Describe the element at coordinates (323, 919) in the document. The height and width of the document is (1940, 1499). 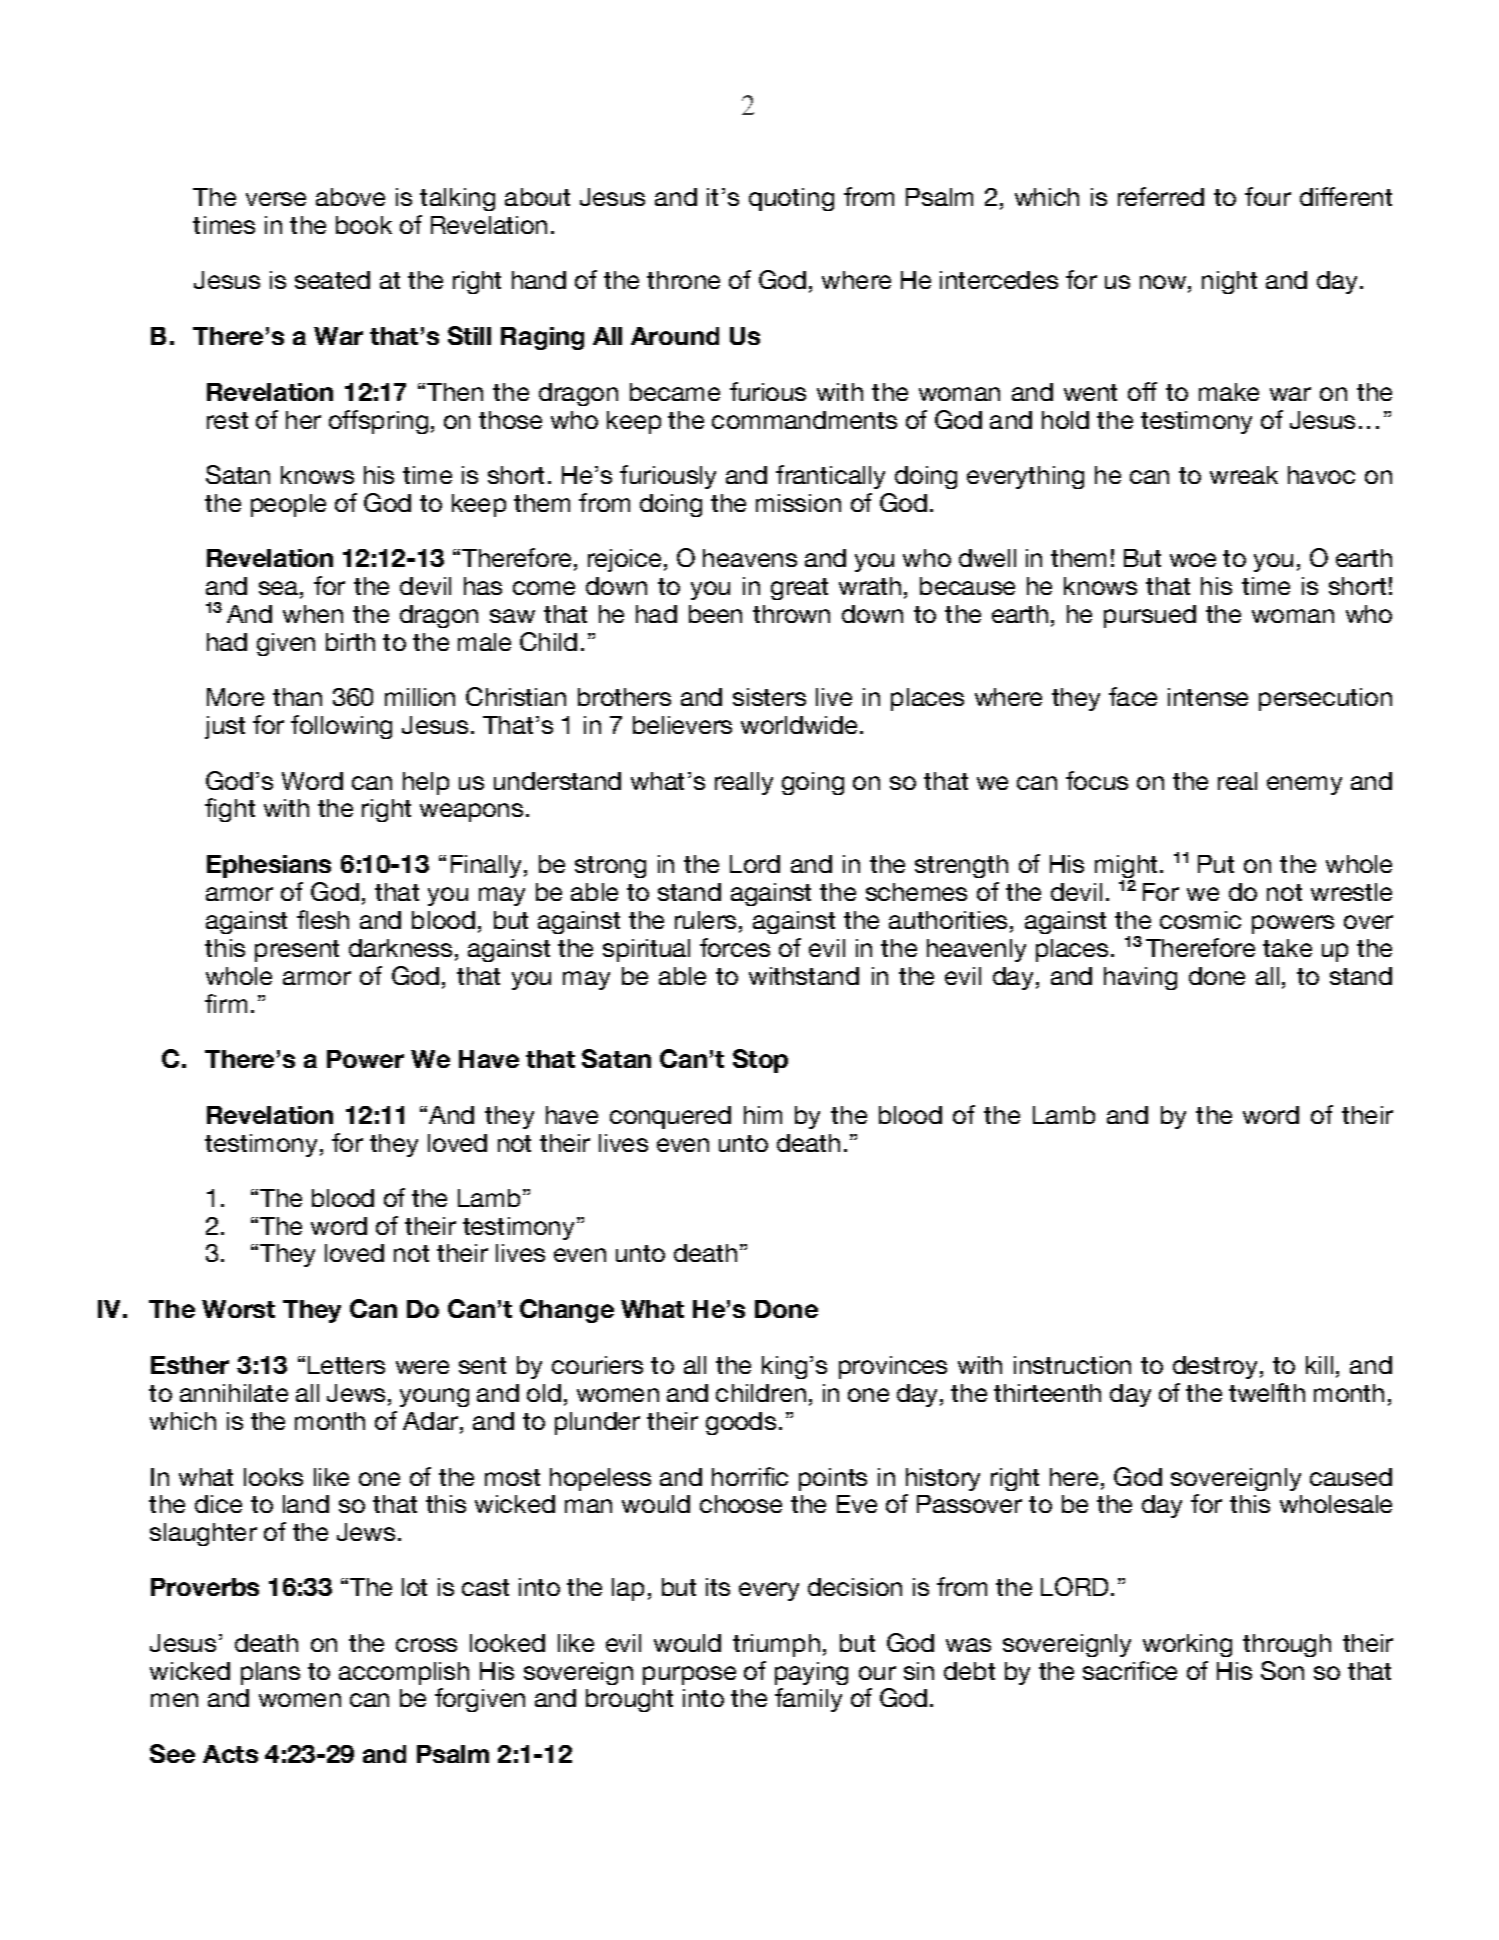
I see `flesh` at that location.
